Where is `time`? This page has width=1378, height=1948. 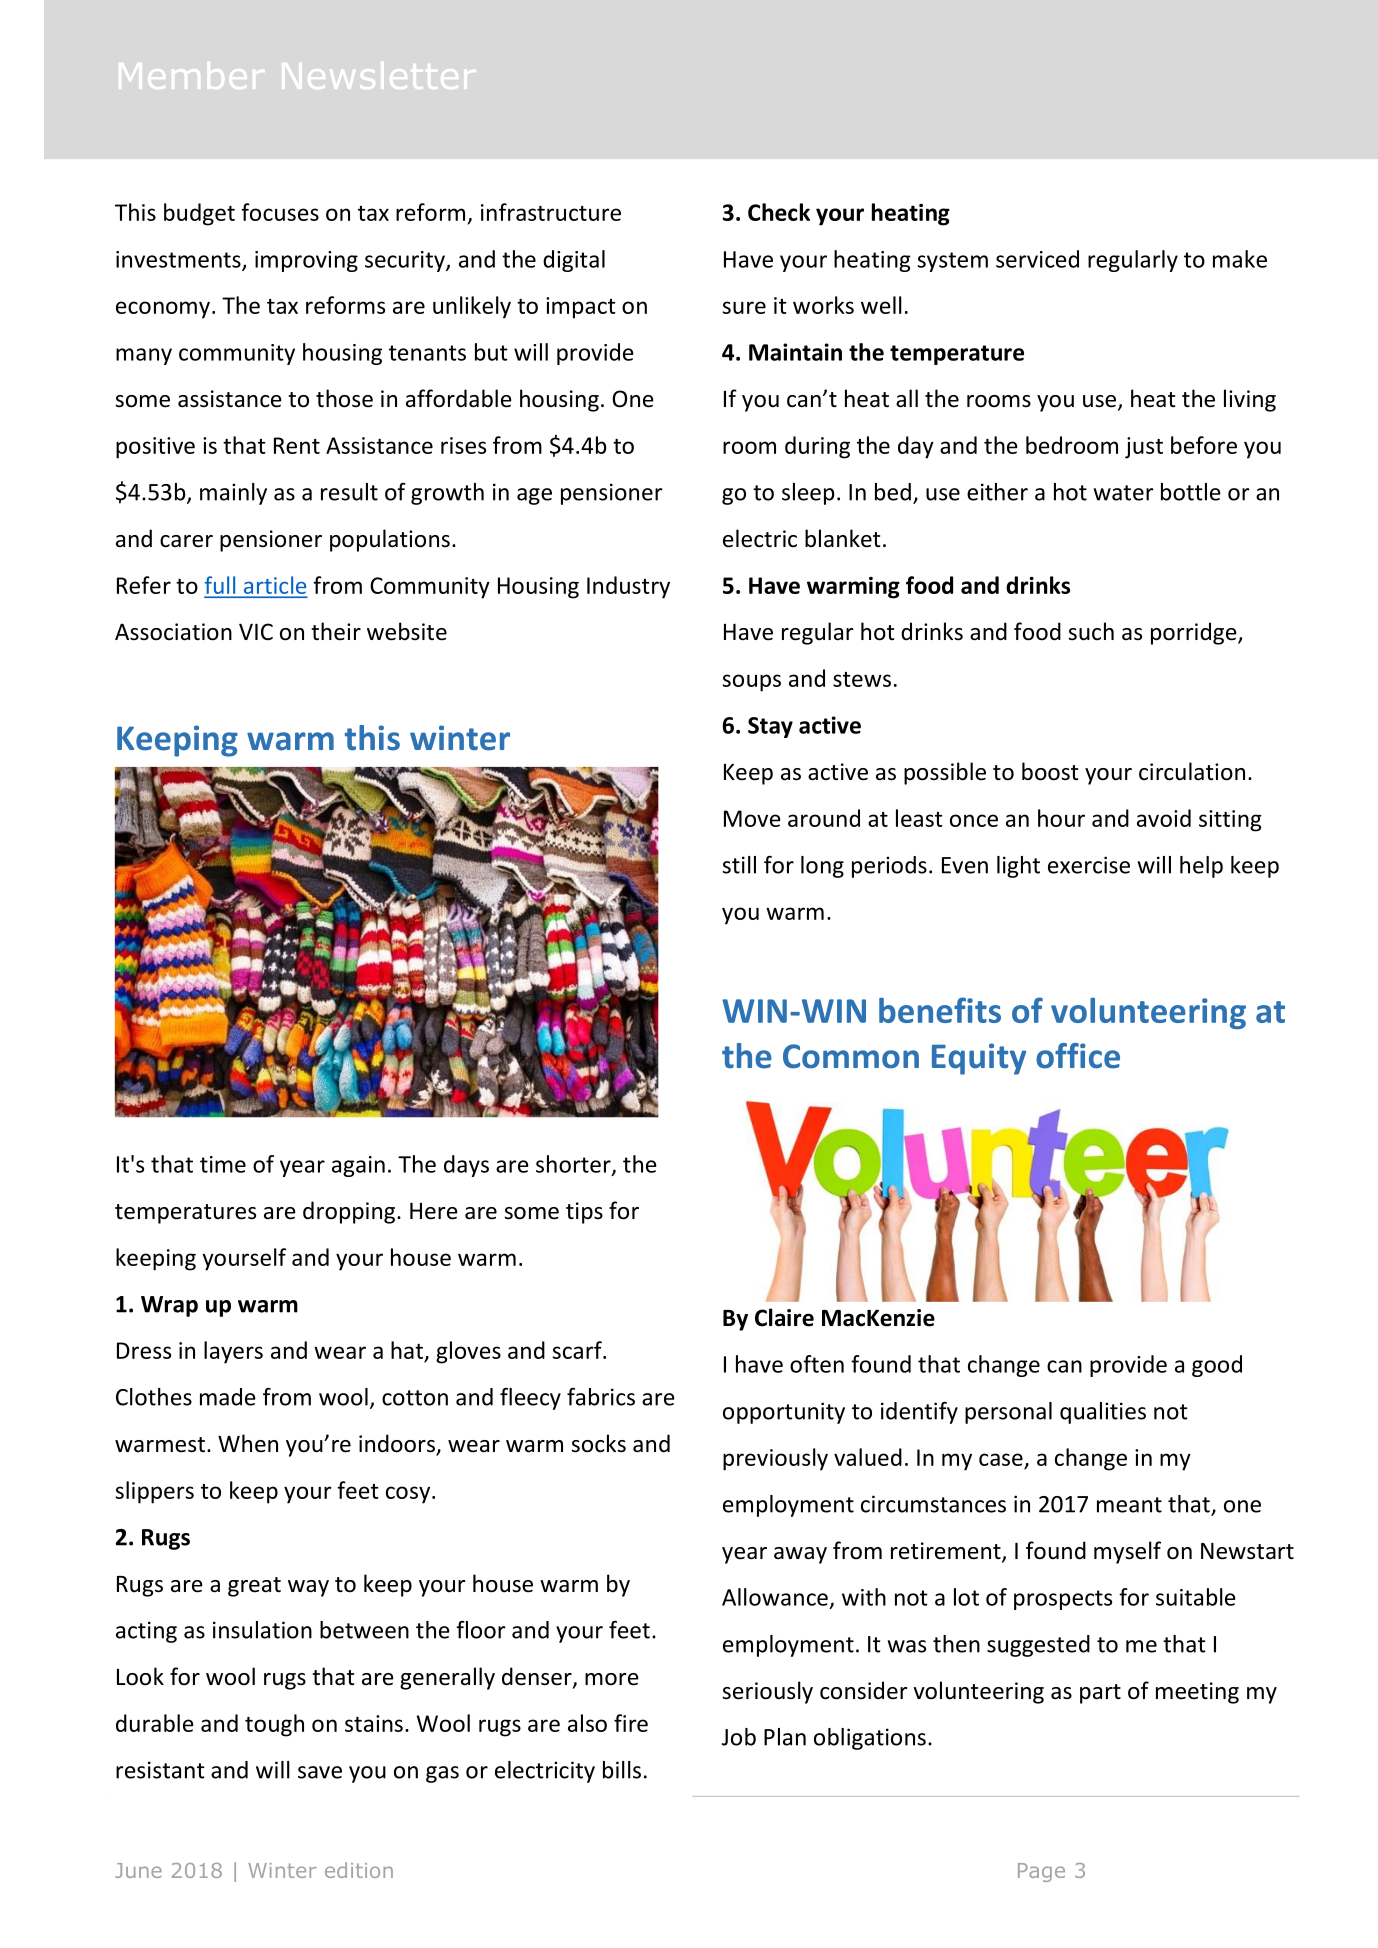
time is located at coordinates (223, 1164).
